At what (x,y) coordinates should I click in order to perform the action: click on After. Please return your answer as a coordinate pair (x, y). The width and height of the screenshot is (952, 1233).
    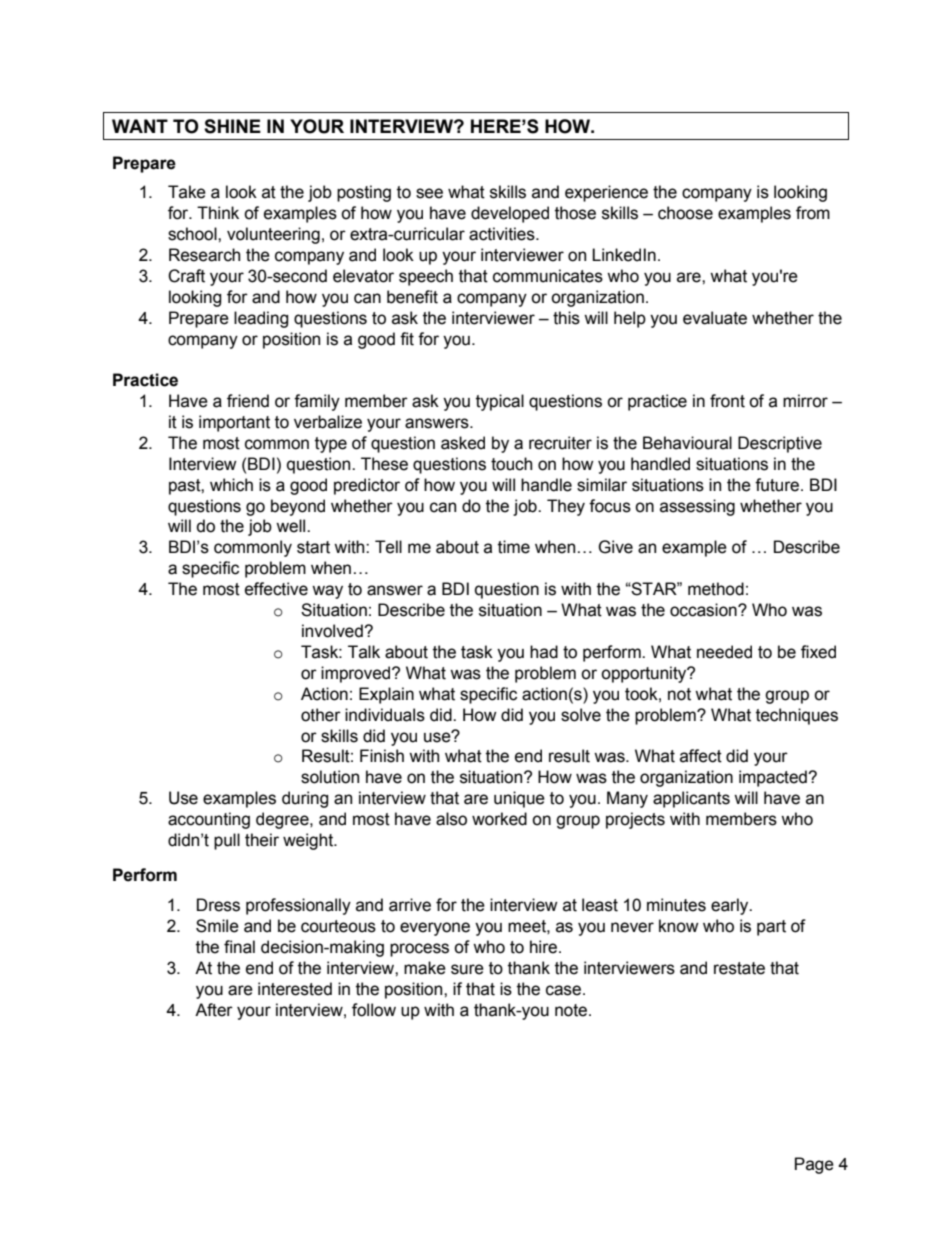
    Looking at the image, I should click on (214, 1010).
